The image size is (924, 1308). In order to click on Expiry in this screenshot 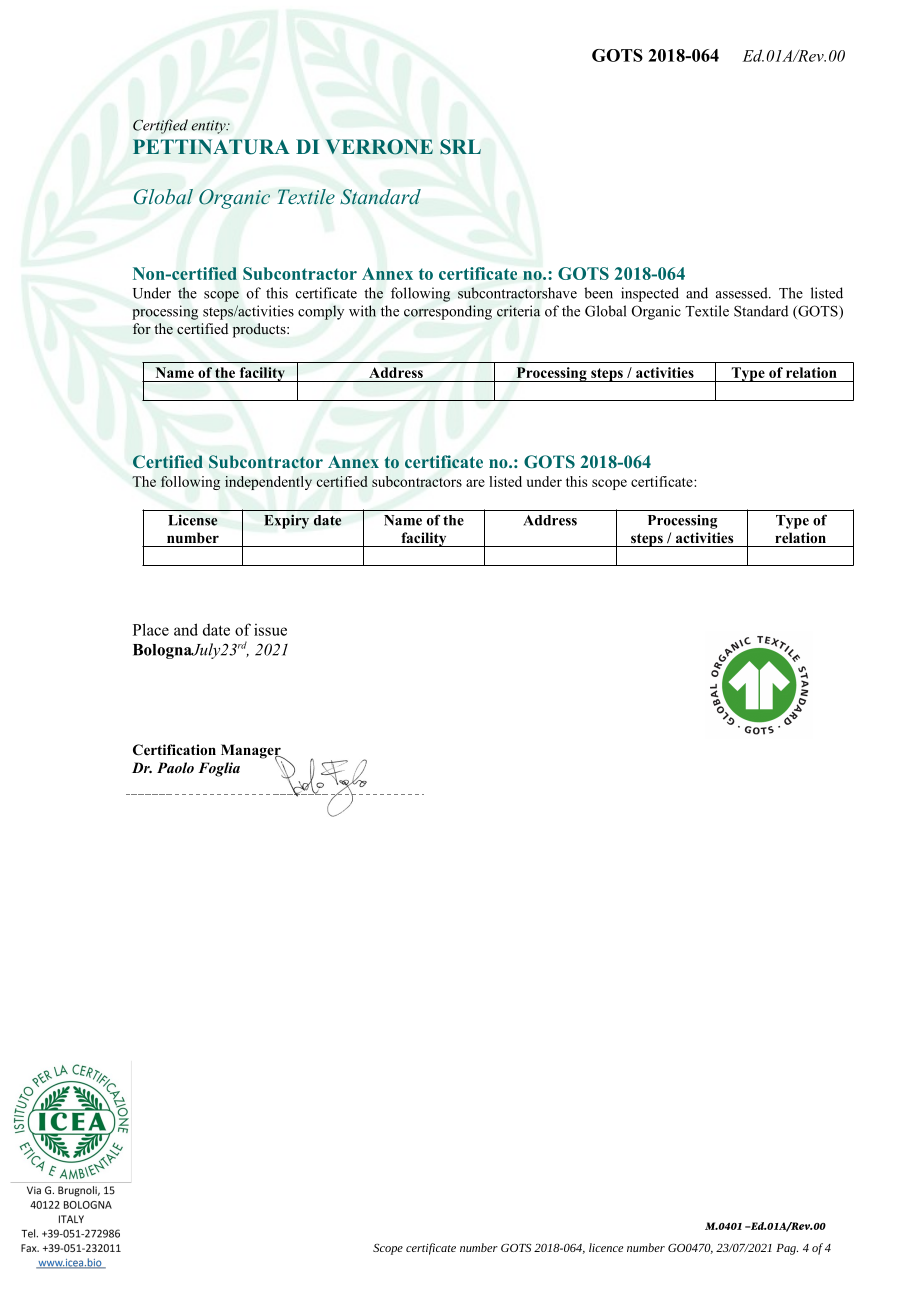, I will do `click(286, 521)`.
